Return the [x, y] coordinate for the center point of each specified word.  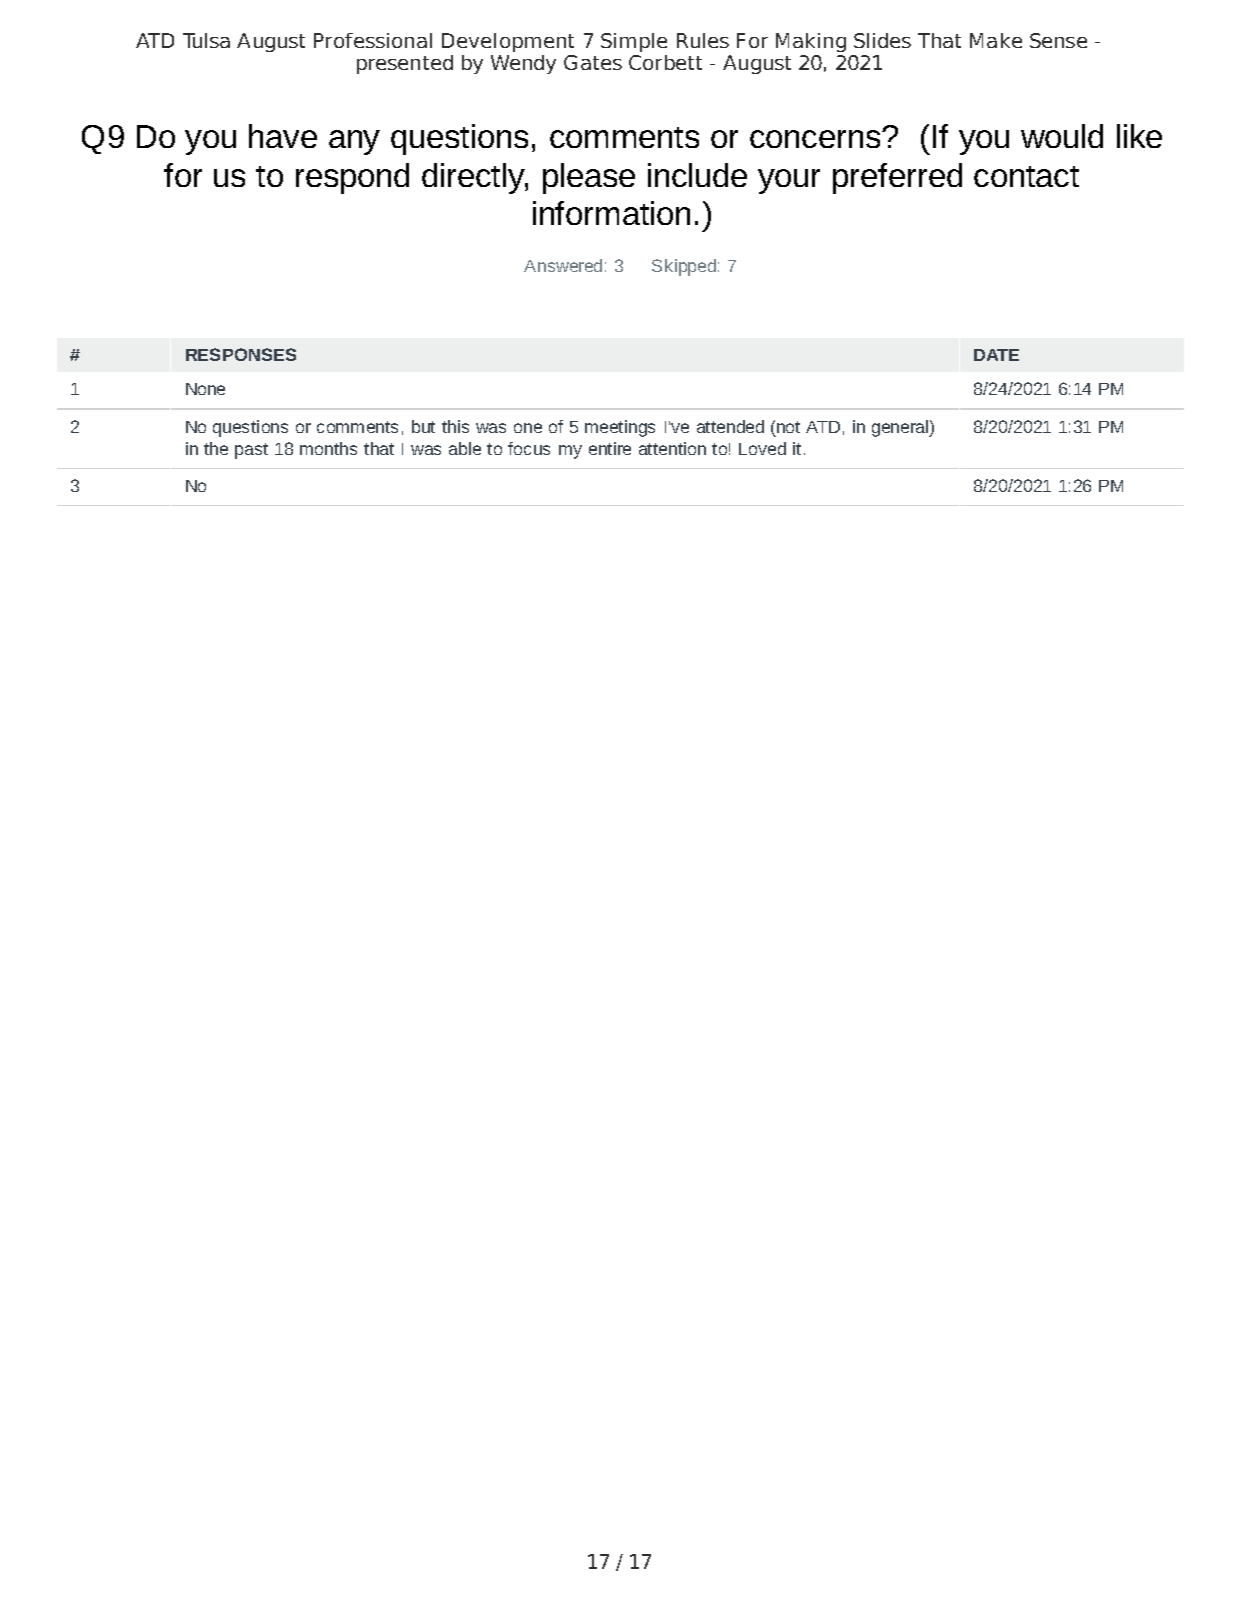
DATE [996, 355]
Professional [373, 40]
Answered [563, 265]
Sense [1058, 40]
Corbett [665, 62]
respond [352, 178]
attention [672, 448]
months [328, 448]
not [788, 427]
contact [1026, 176]
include [697, 175]
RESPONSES [241, 354]
